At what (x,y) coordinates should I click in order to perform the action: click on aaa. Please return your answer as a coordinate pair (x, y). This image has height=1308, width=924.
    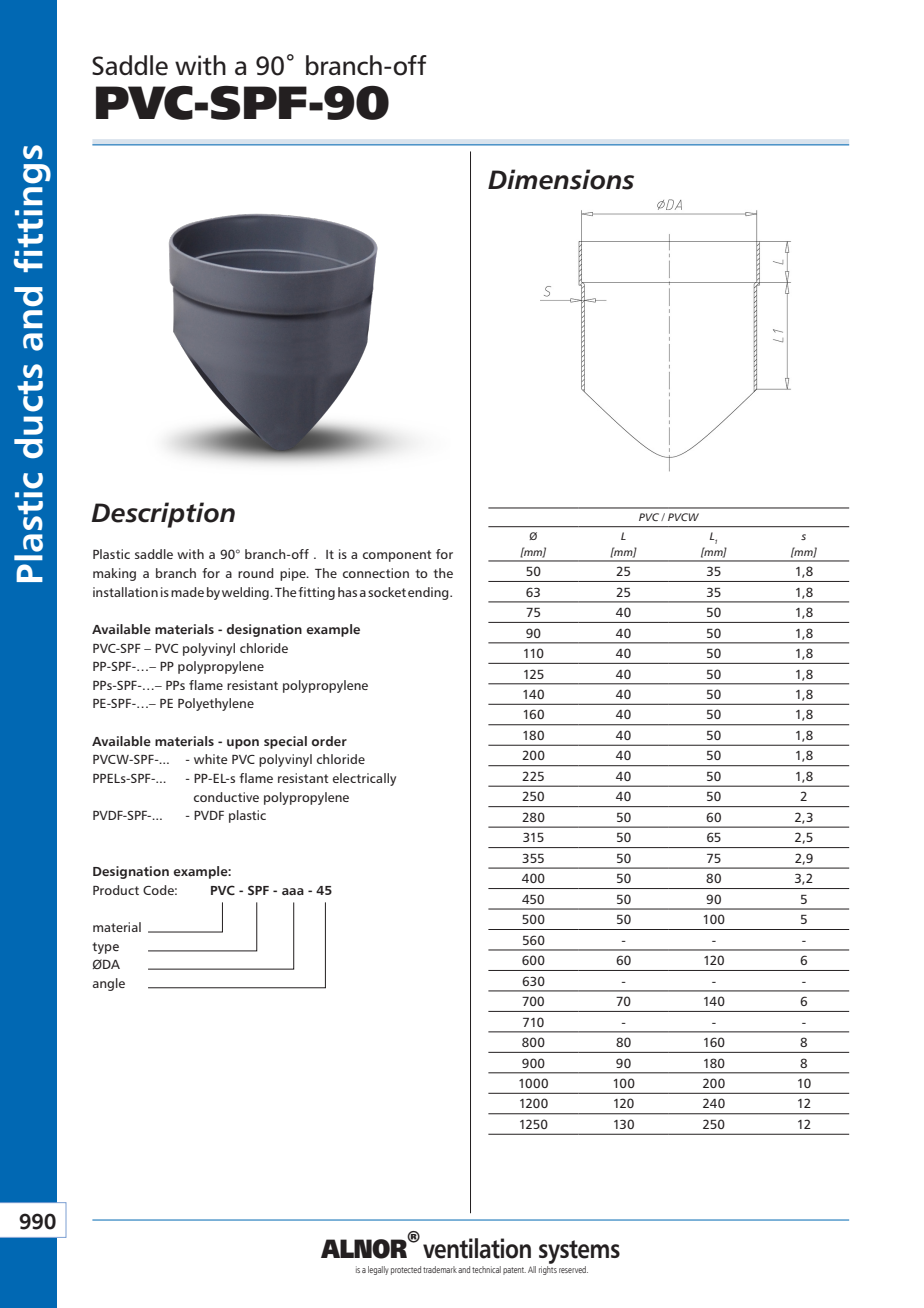
    Looking at the image, I should click on (293, 891).
